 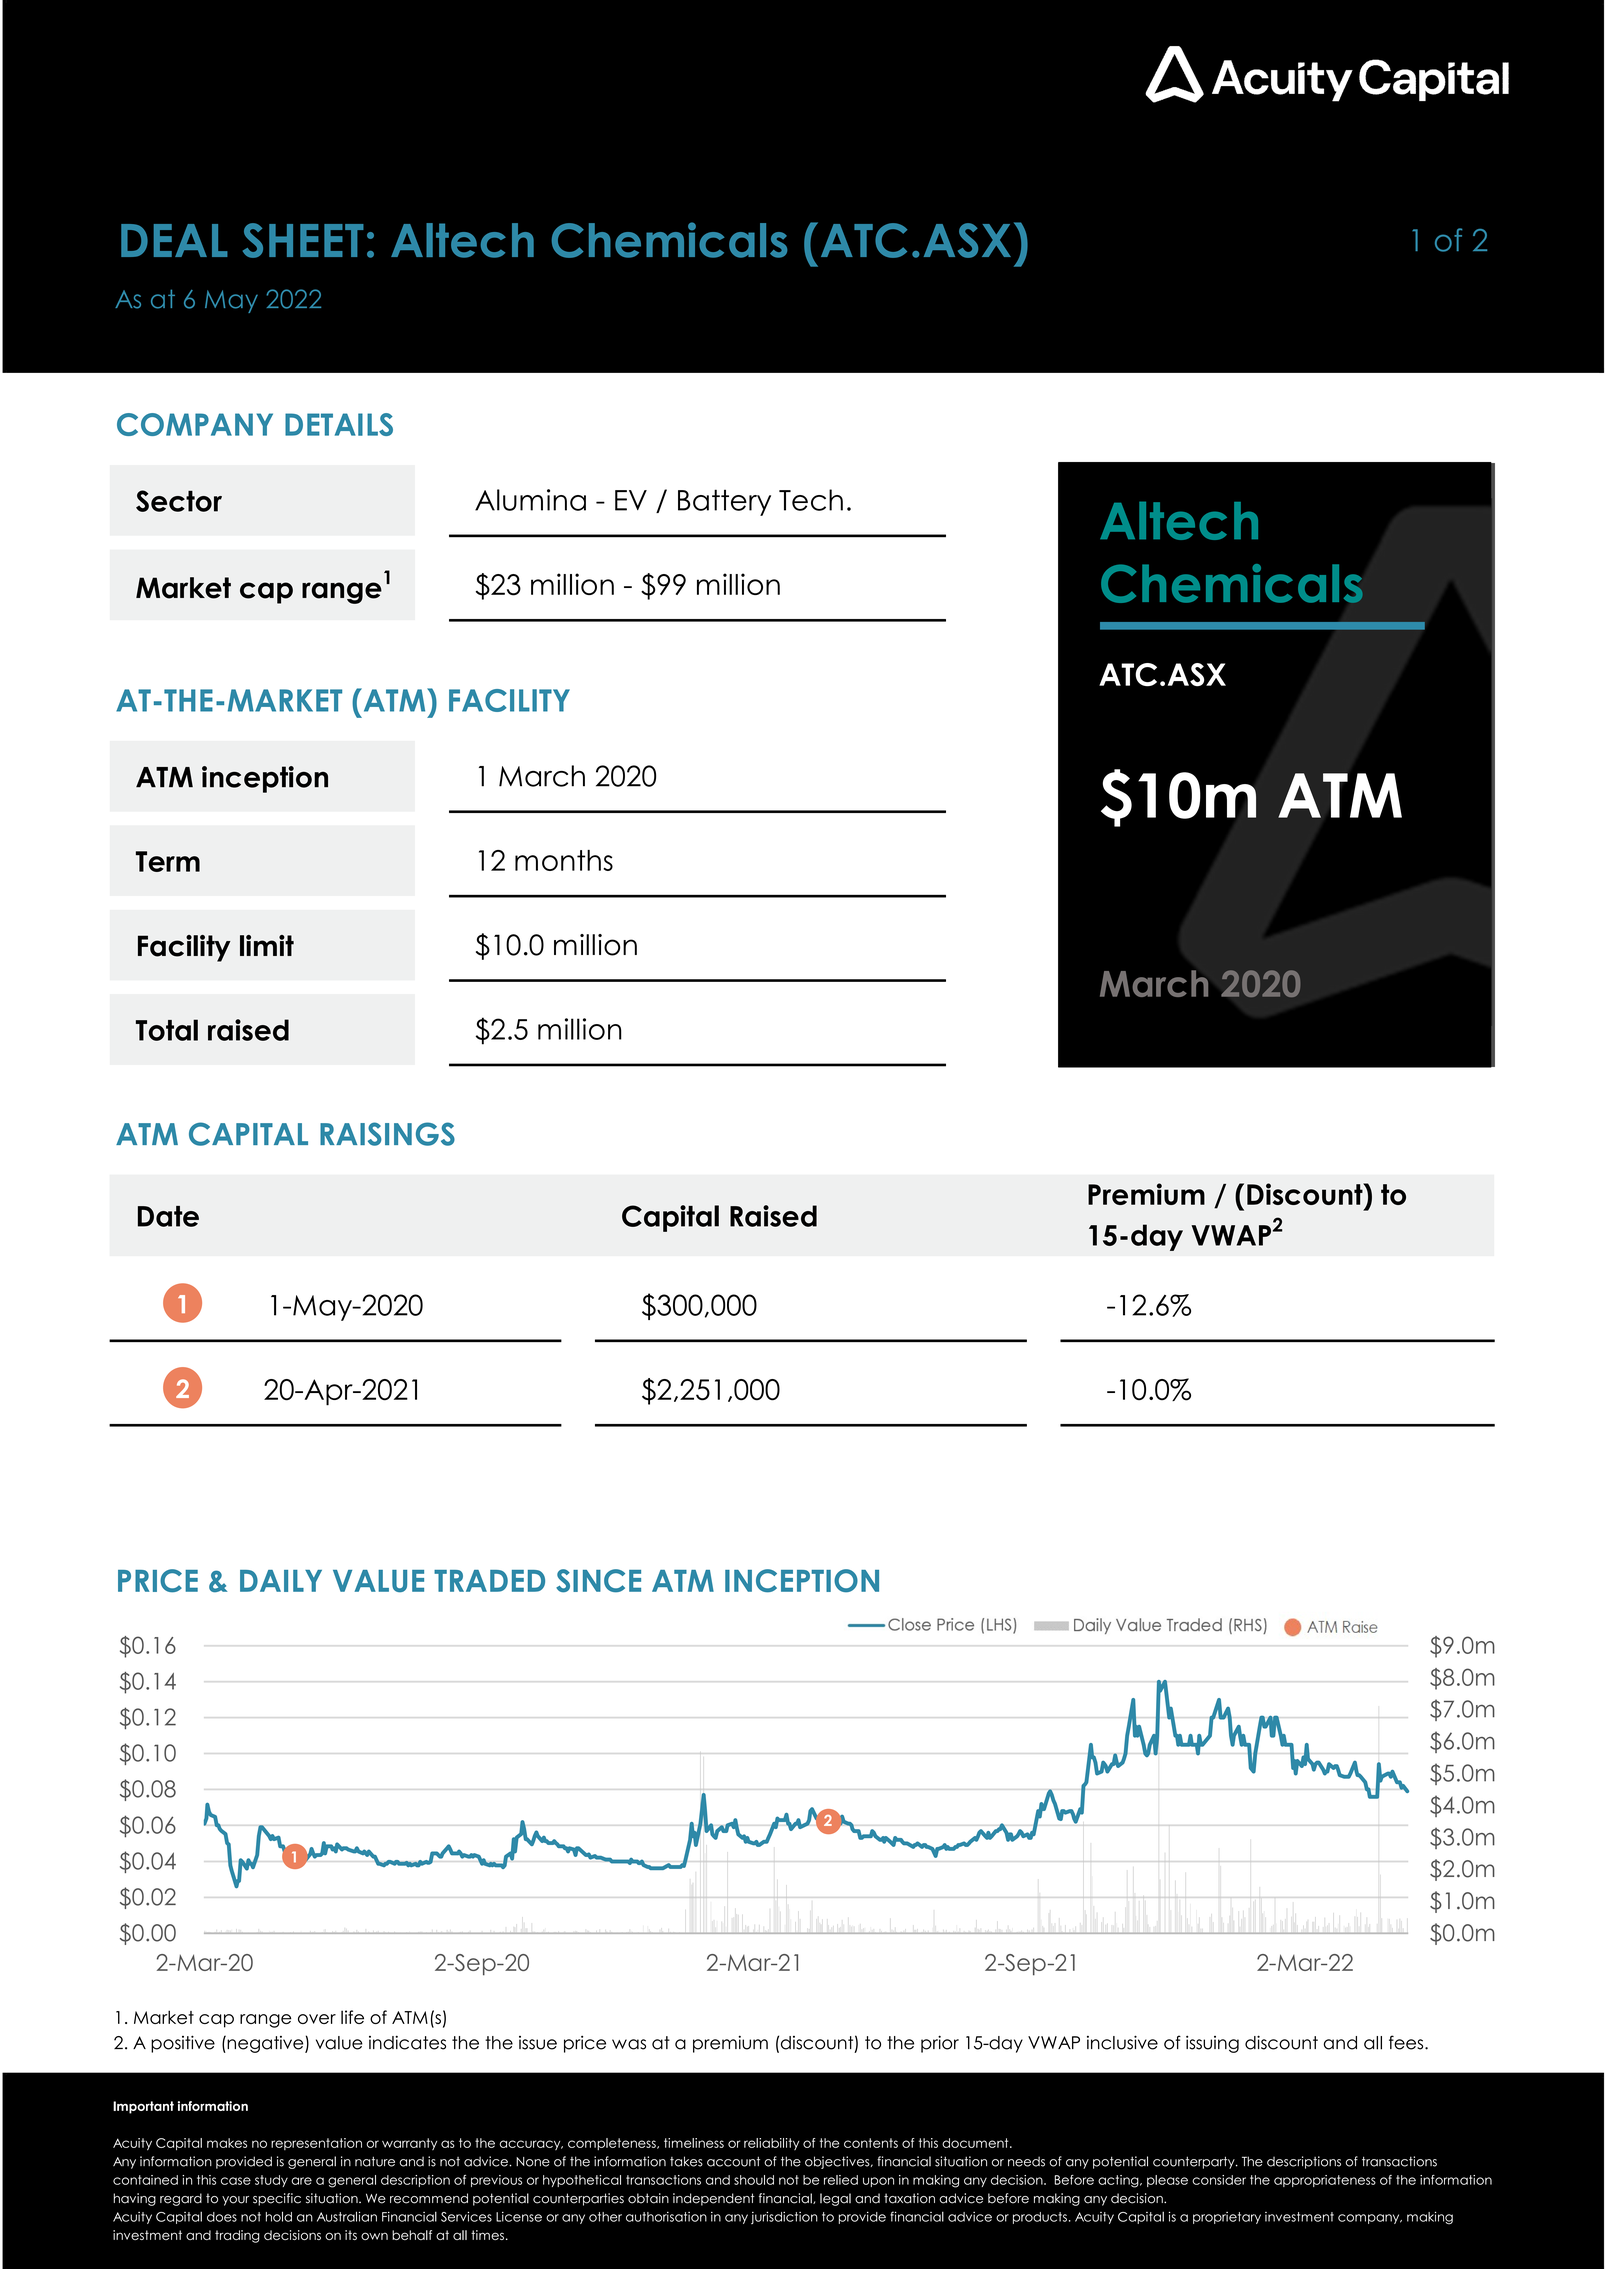 I want to click on DAILY, so click(x=281, y=1581).
